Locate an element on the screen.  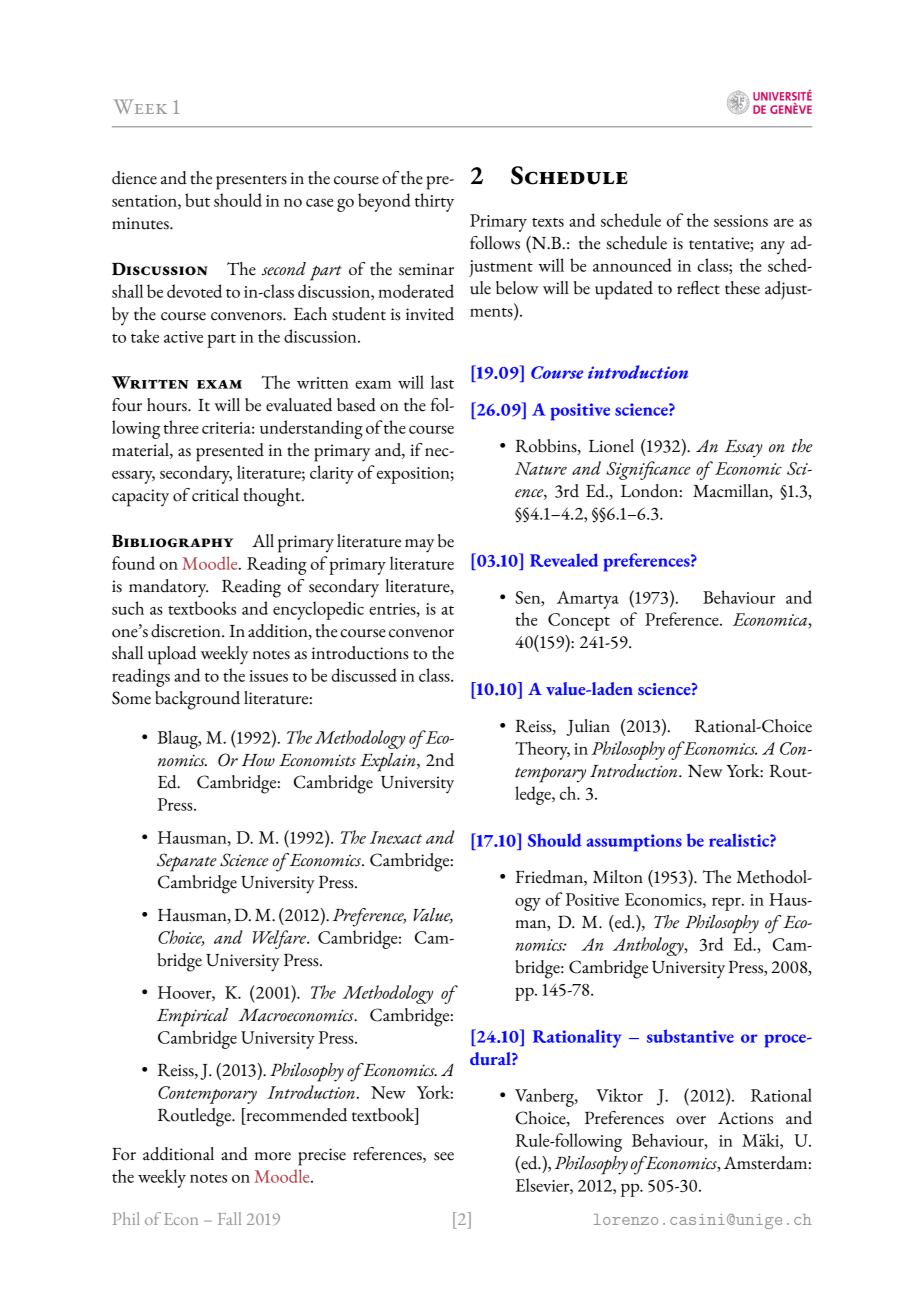
see is located at coordinates (444, 1156).
